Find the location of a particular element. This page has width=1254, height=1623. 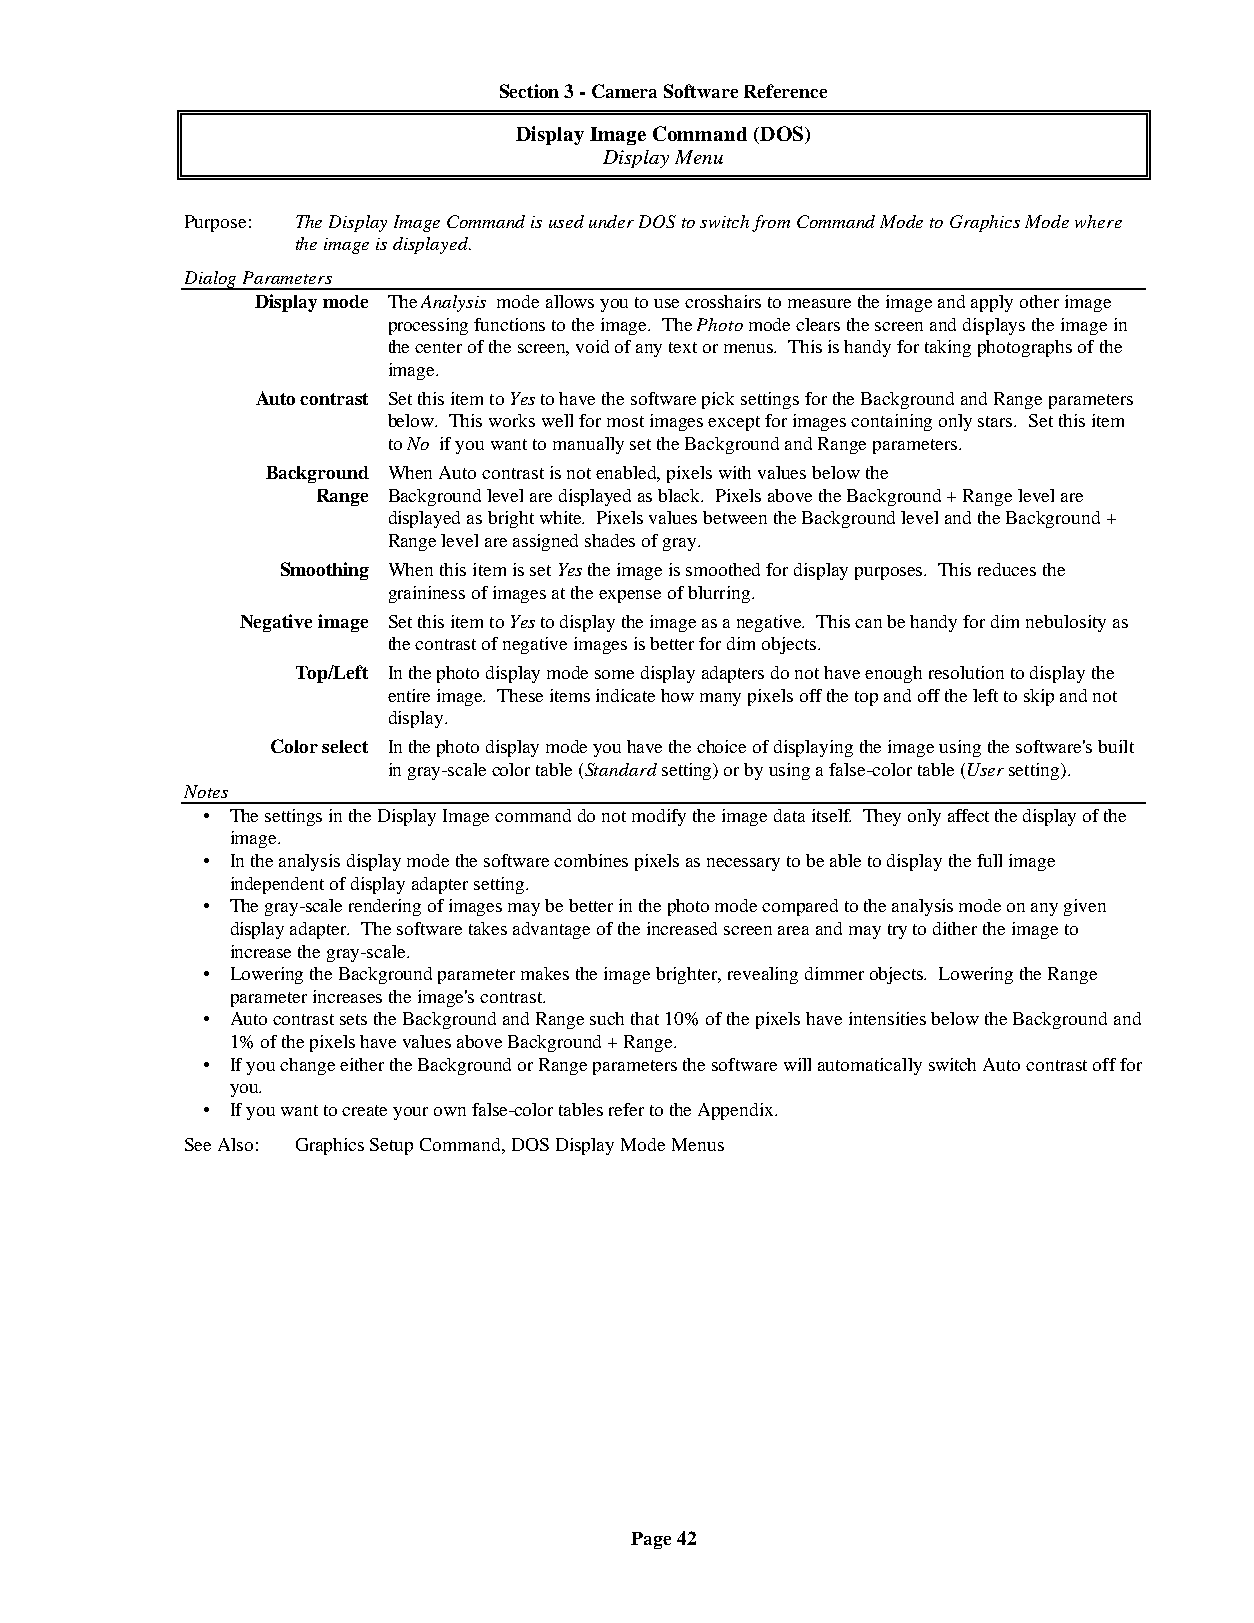

modify is located at coordinates (659, 817).
